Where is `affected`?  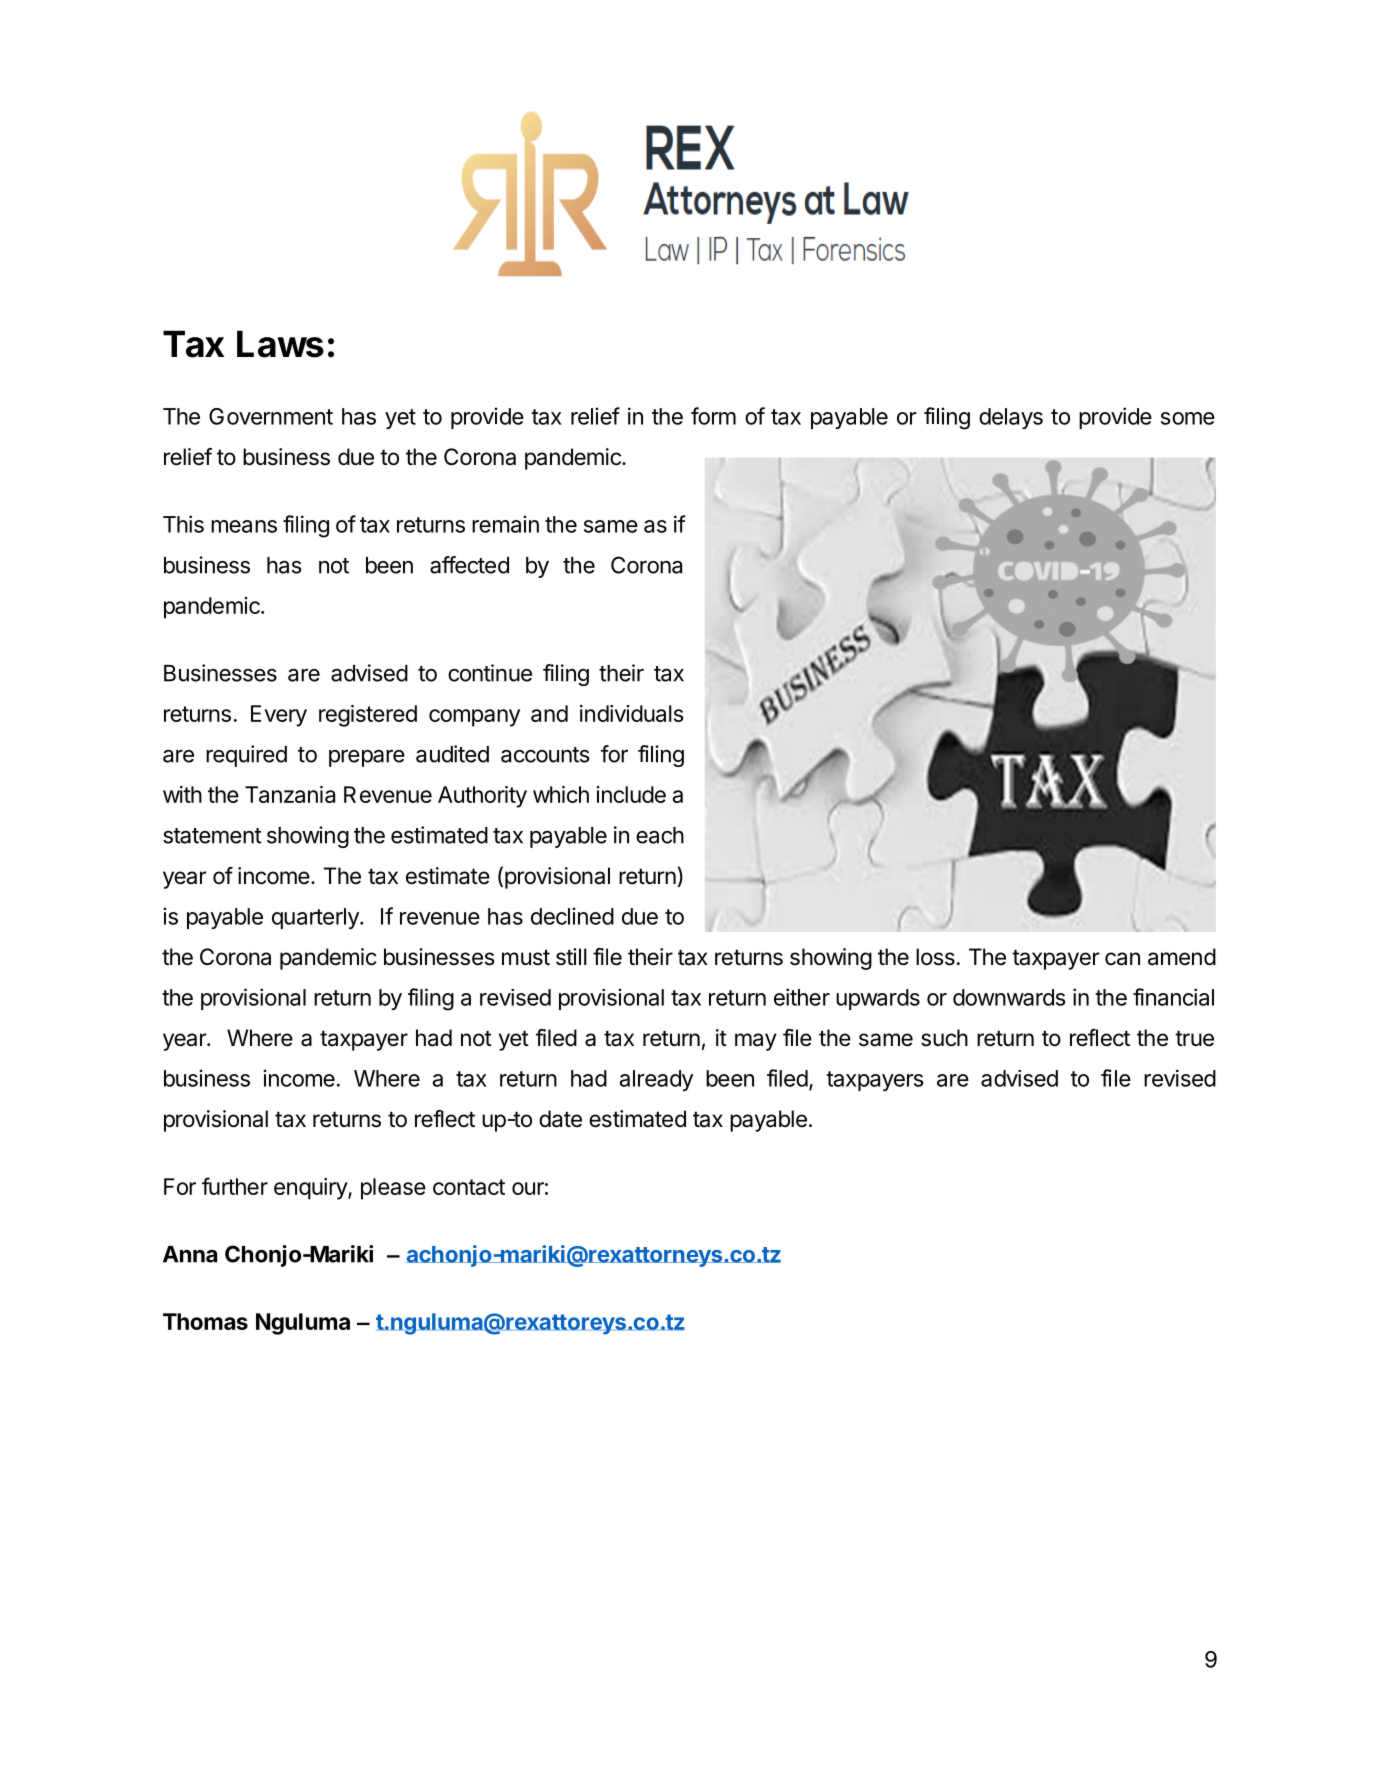 affected is located at coordinates (469, 565).
